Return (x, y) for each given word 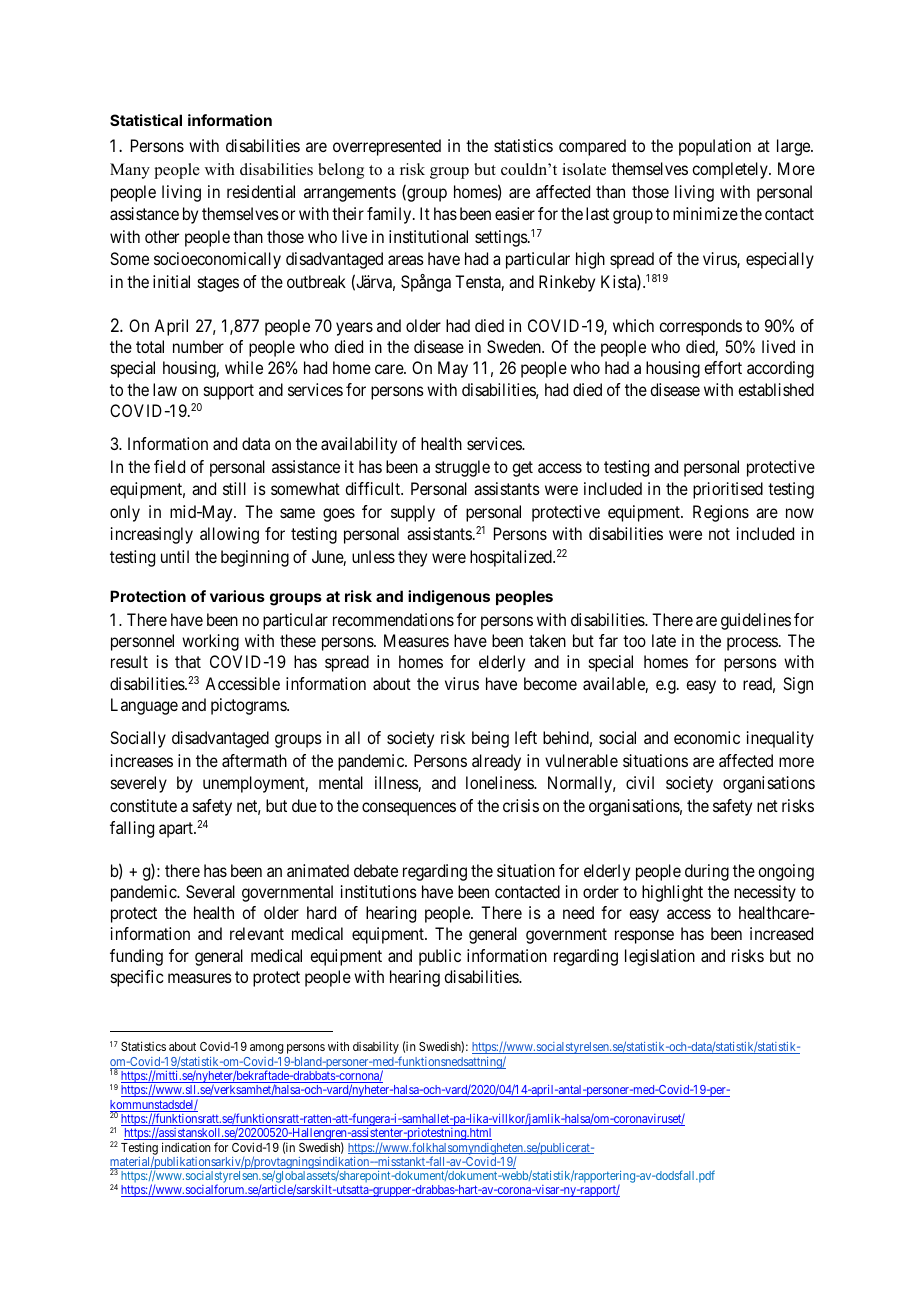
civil (640, 782)
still (234, 488)
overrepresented (387, 147)
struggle (462, 468)
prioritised (728, 490)
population (715, 147)
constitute (143, 805)
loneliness (500, 782)
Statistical (146, 120)
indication (186, 1147)
